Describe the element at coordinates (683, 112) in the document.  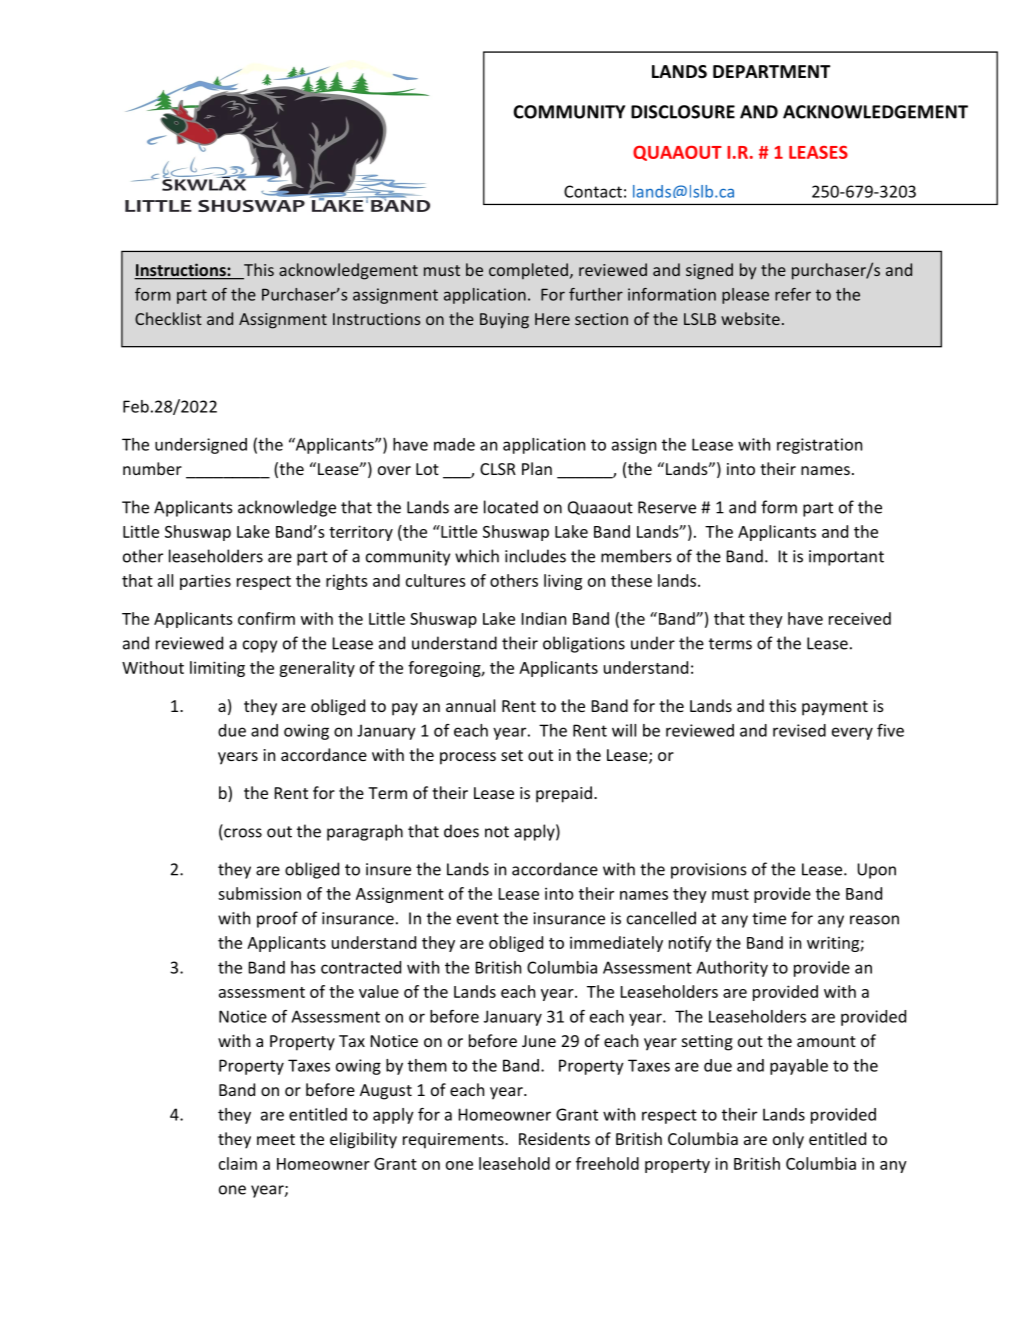
I see `DISCLOSURE` at that location.
